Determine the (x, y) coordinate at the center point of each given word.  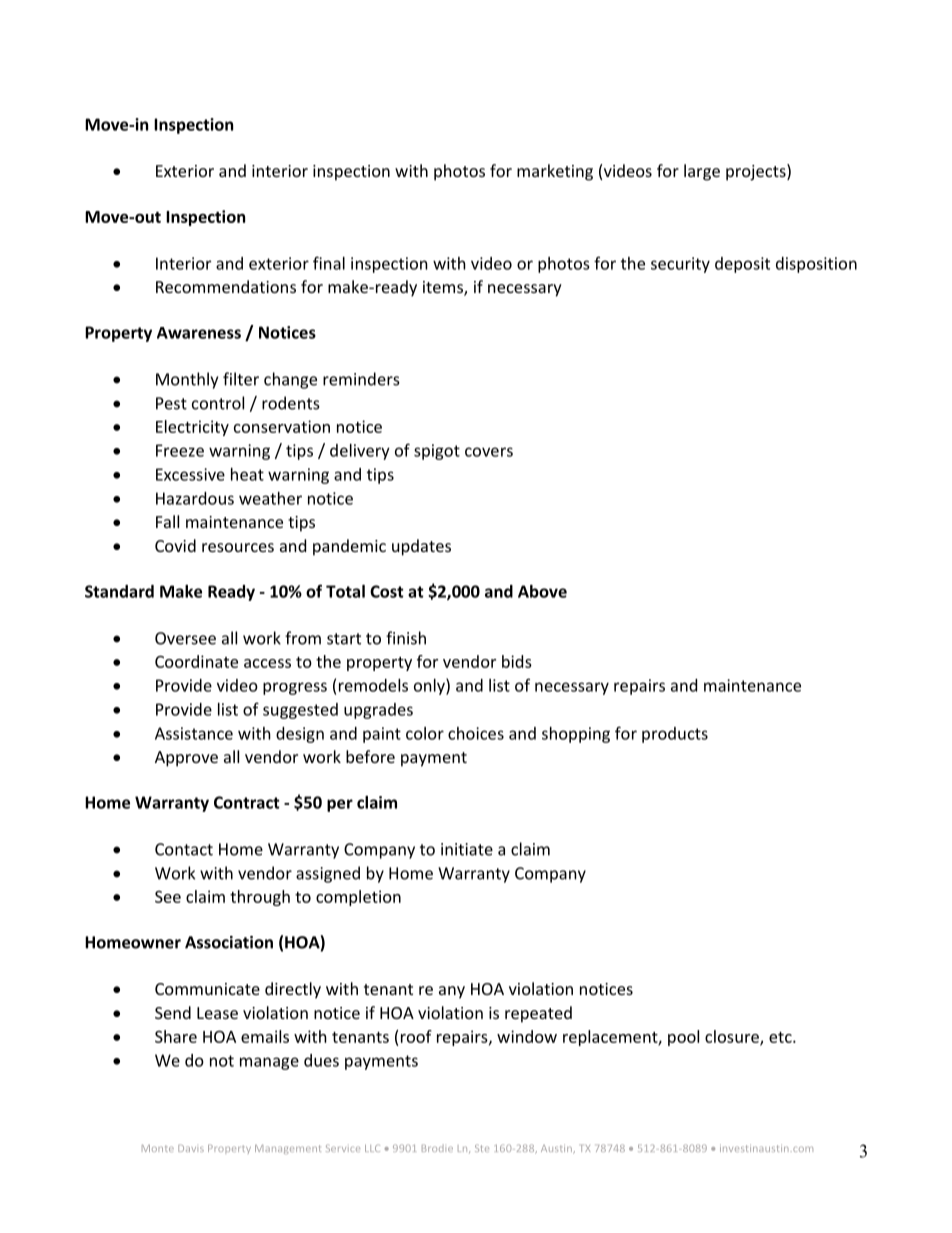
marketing (555, 172)
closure (733, 1037)
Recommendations (226, 286)
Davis (191, 1148)
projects (757, 172)
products (675, 735)
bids (517, 661)
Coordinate (196, 661)
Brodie (437, 1148)
